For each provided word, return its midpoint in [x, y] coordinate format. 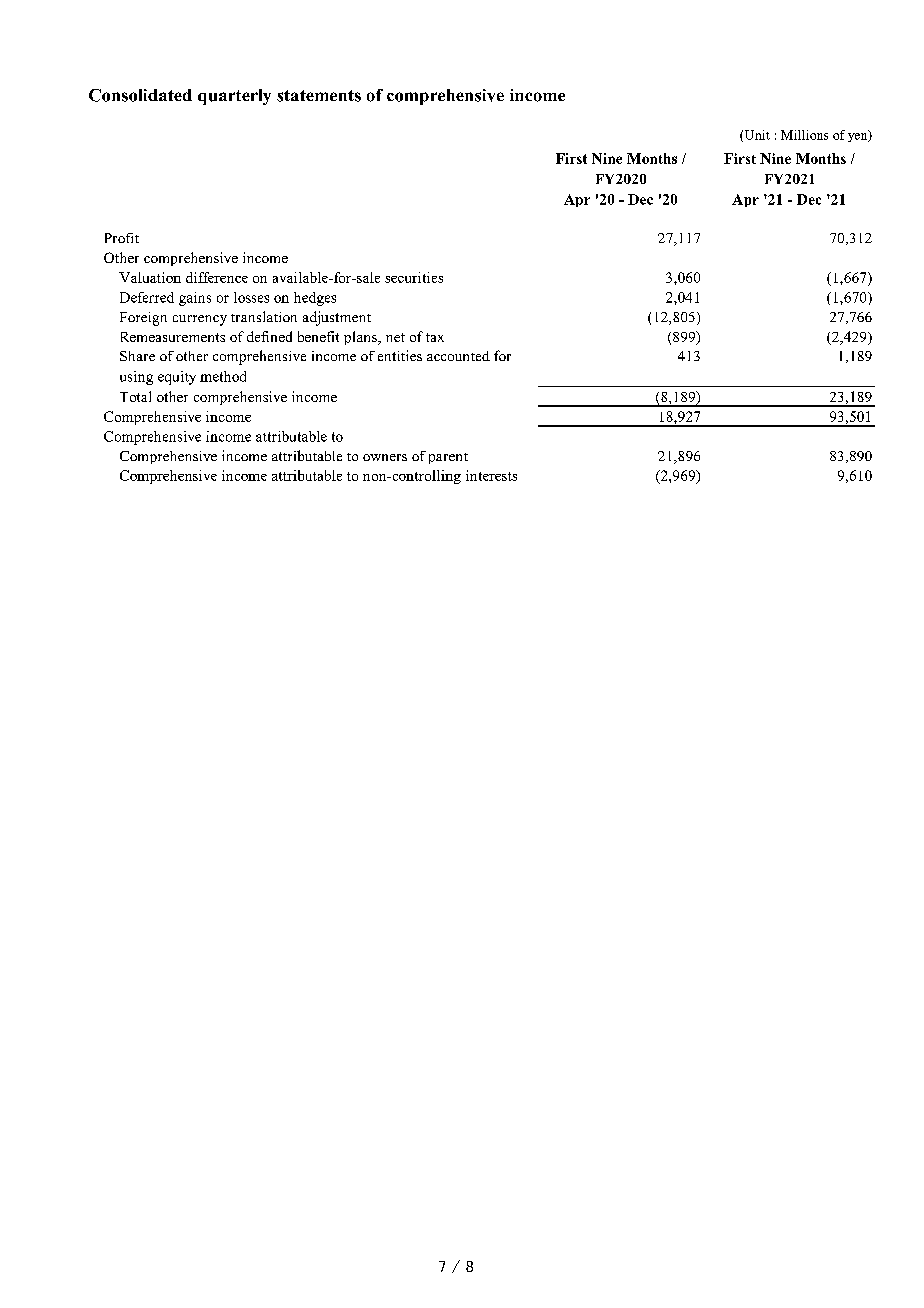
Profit [122, 238]
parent [448, 458]
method [223, 376]
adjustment [337, 318]
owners [385, 457]
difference [217, 277]
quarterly [234, 97]
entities [400, 355]
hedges [315, 299]
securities [414, 277]
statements [319, 96]
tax [435, 337]
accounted [458, 356]
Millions [804, 135]
